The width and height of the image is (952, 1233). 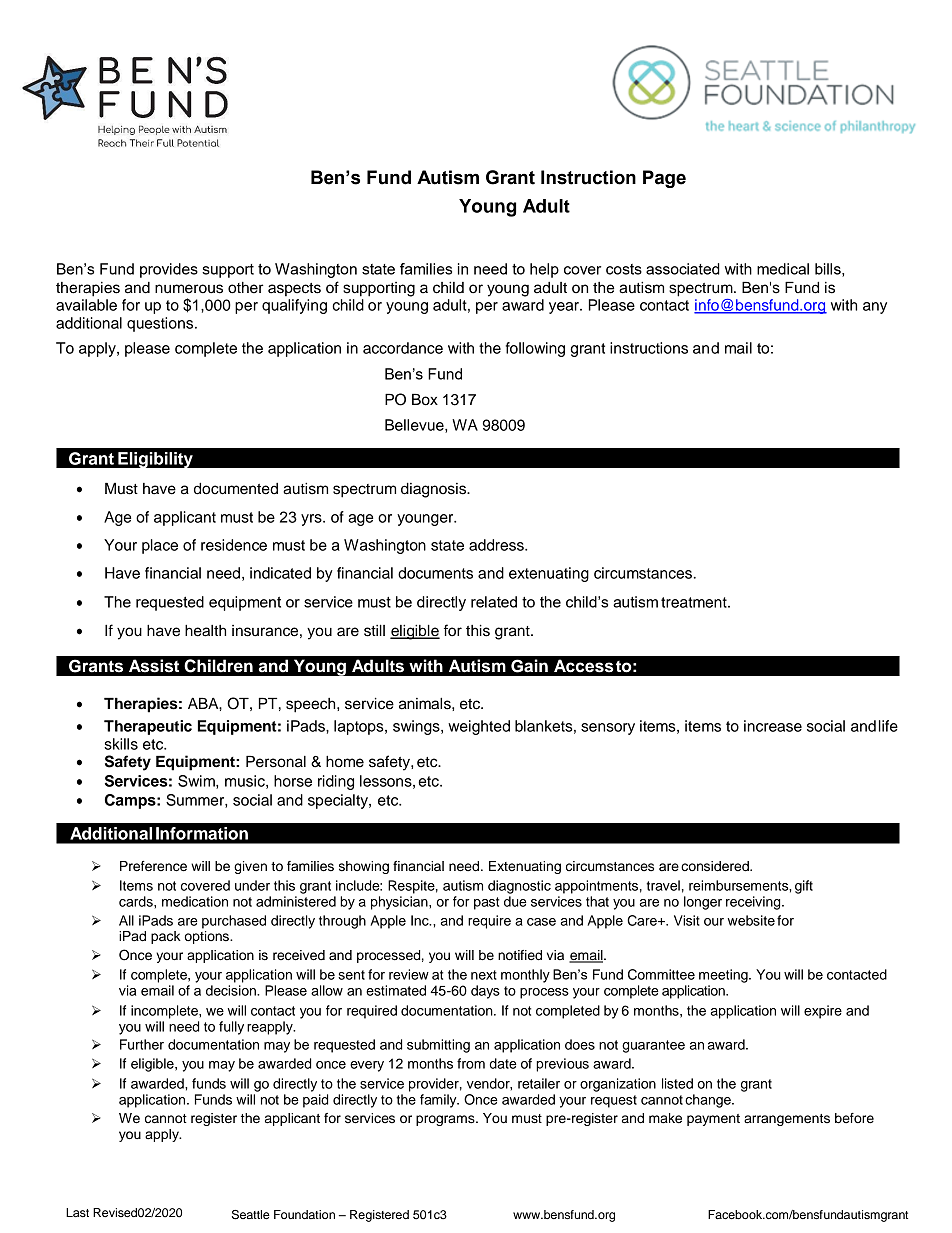 What do you see at coordinates (783, 269) in the image?
I see `medical` at bounding box center [783, 269].
